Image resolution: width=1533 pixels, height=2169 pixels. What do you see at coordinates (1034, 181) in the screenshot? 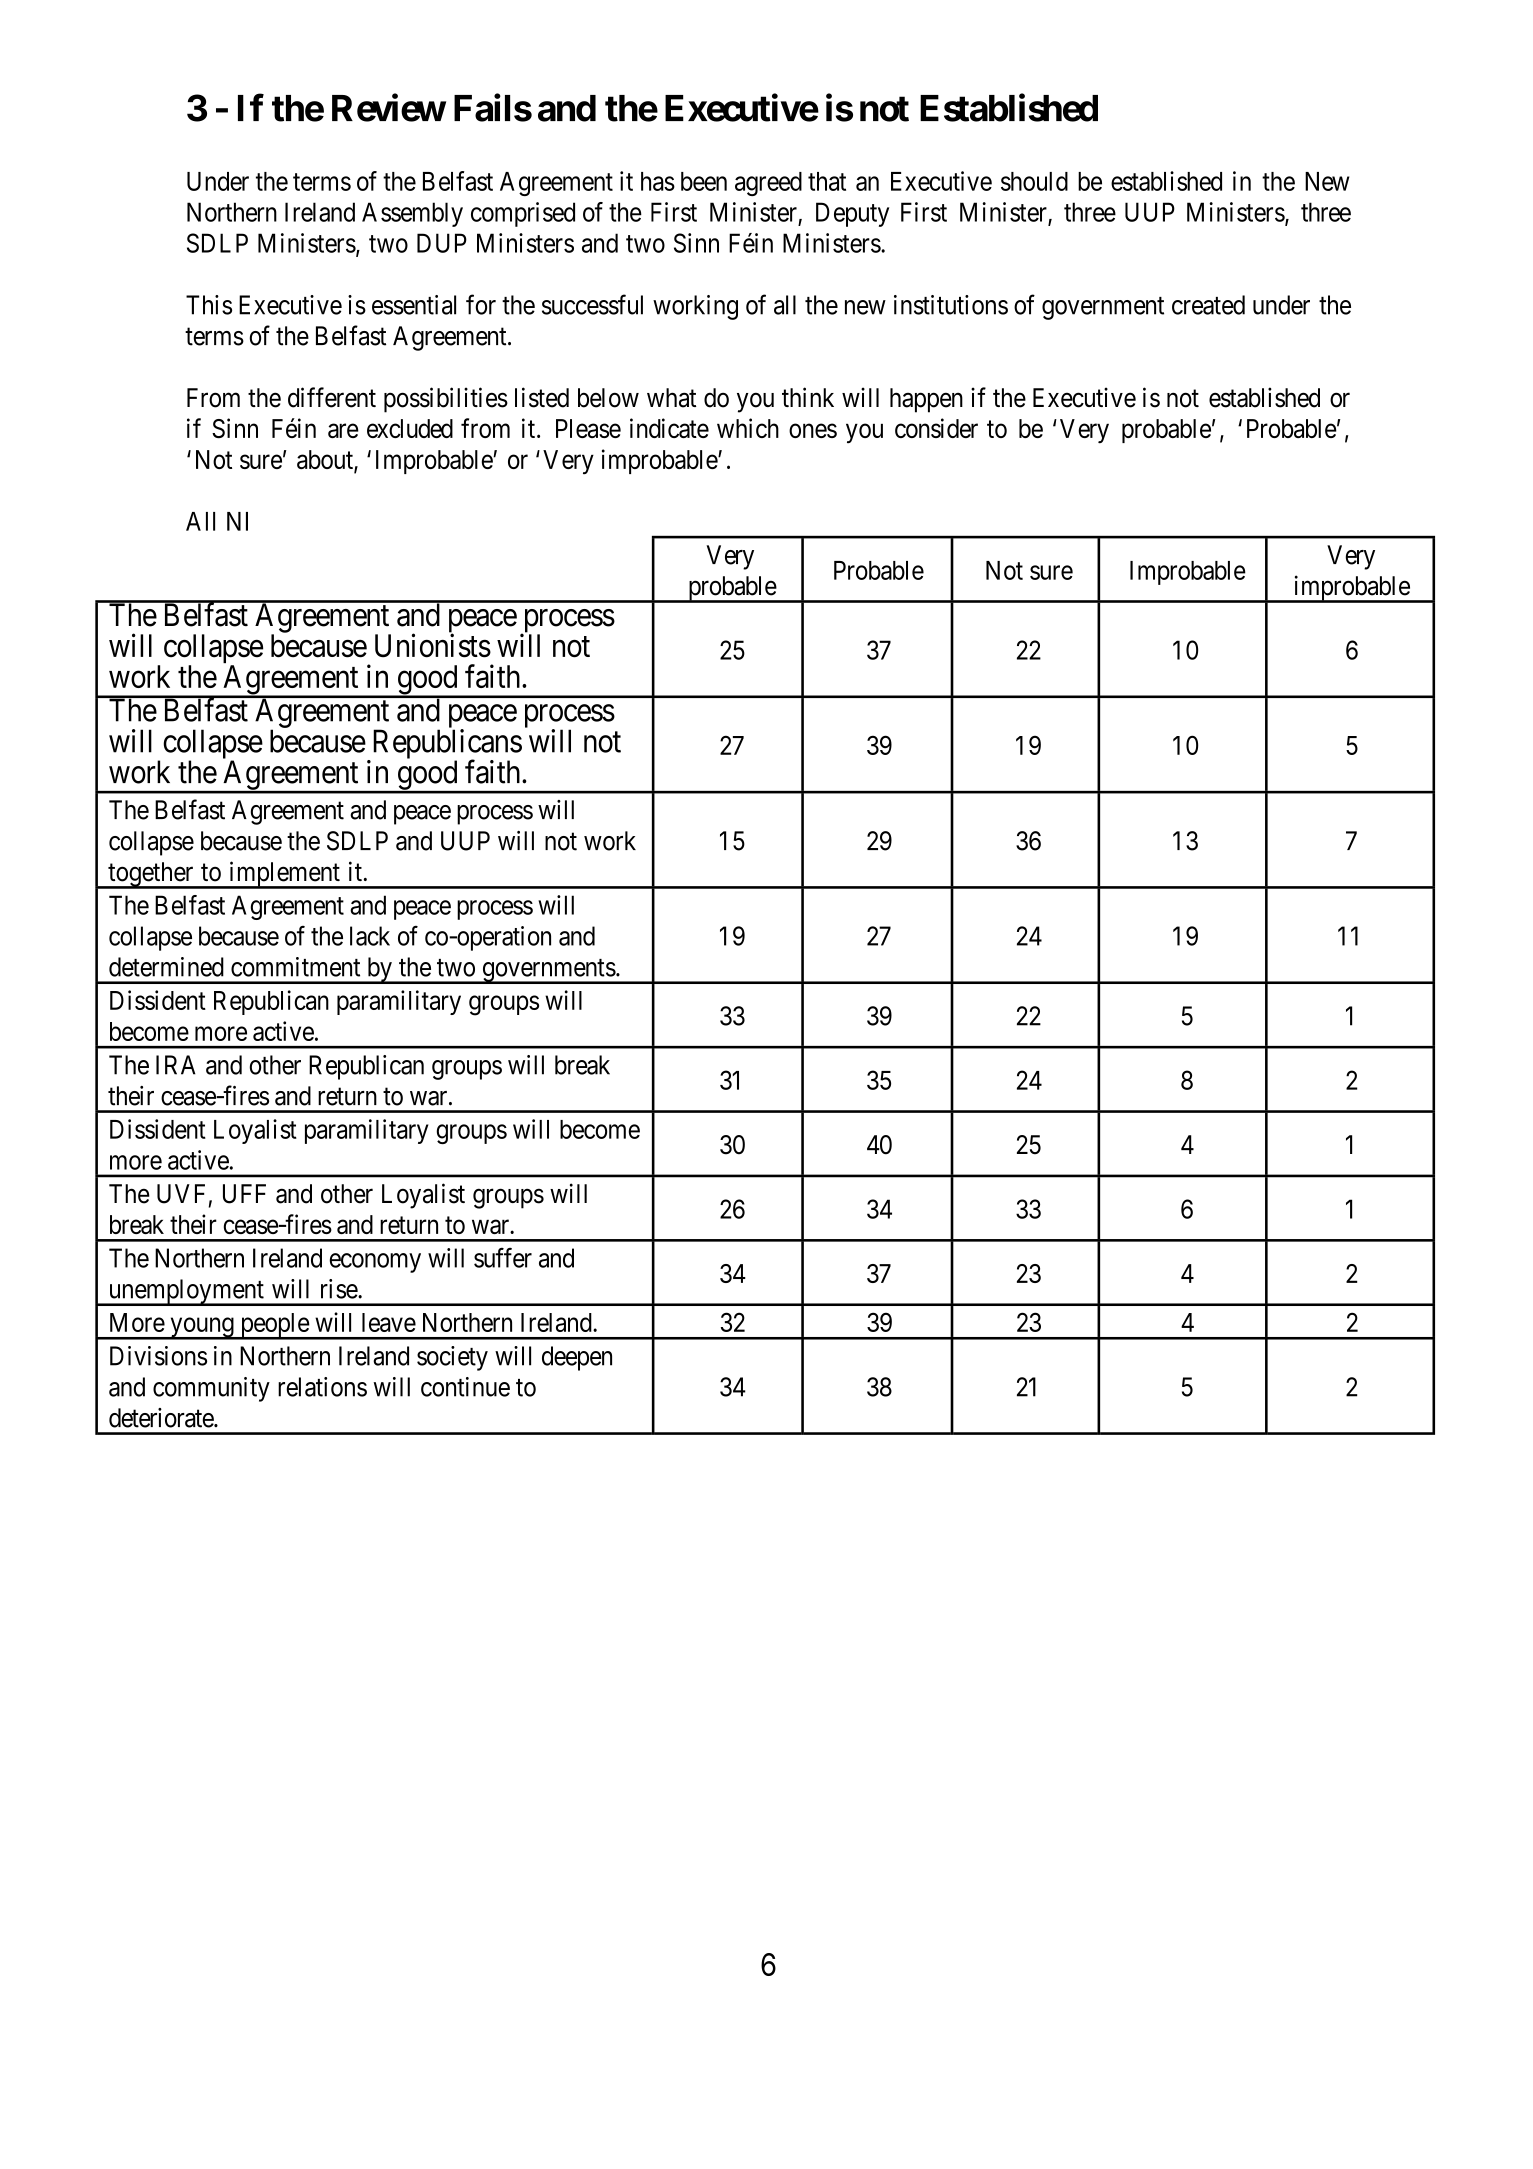
I see `should` at bounding box center [1034, 181].
